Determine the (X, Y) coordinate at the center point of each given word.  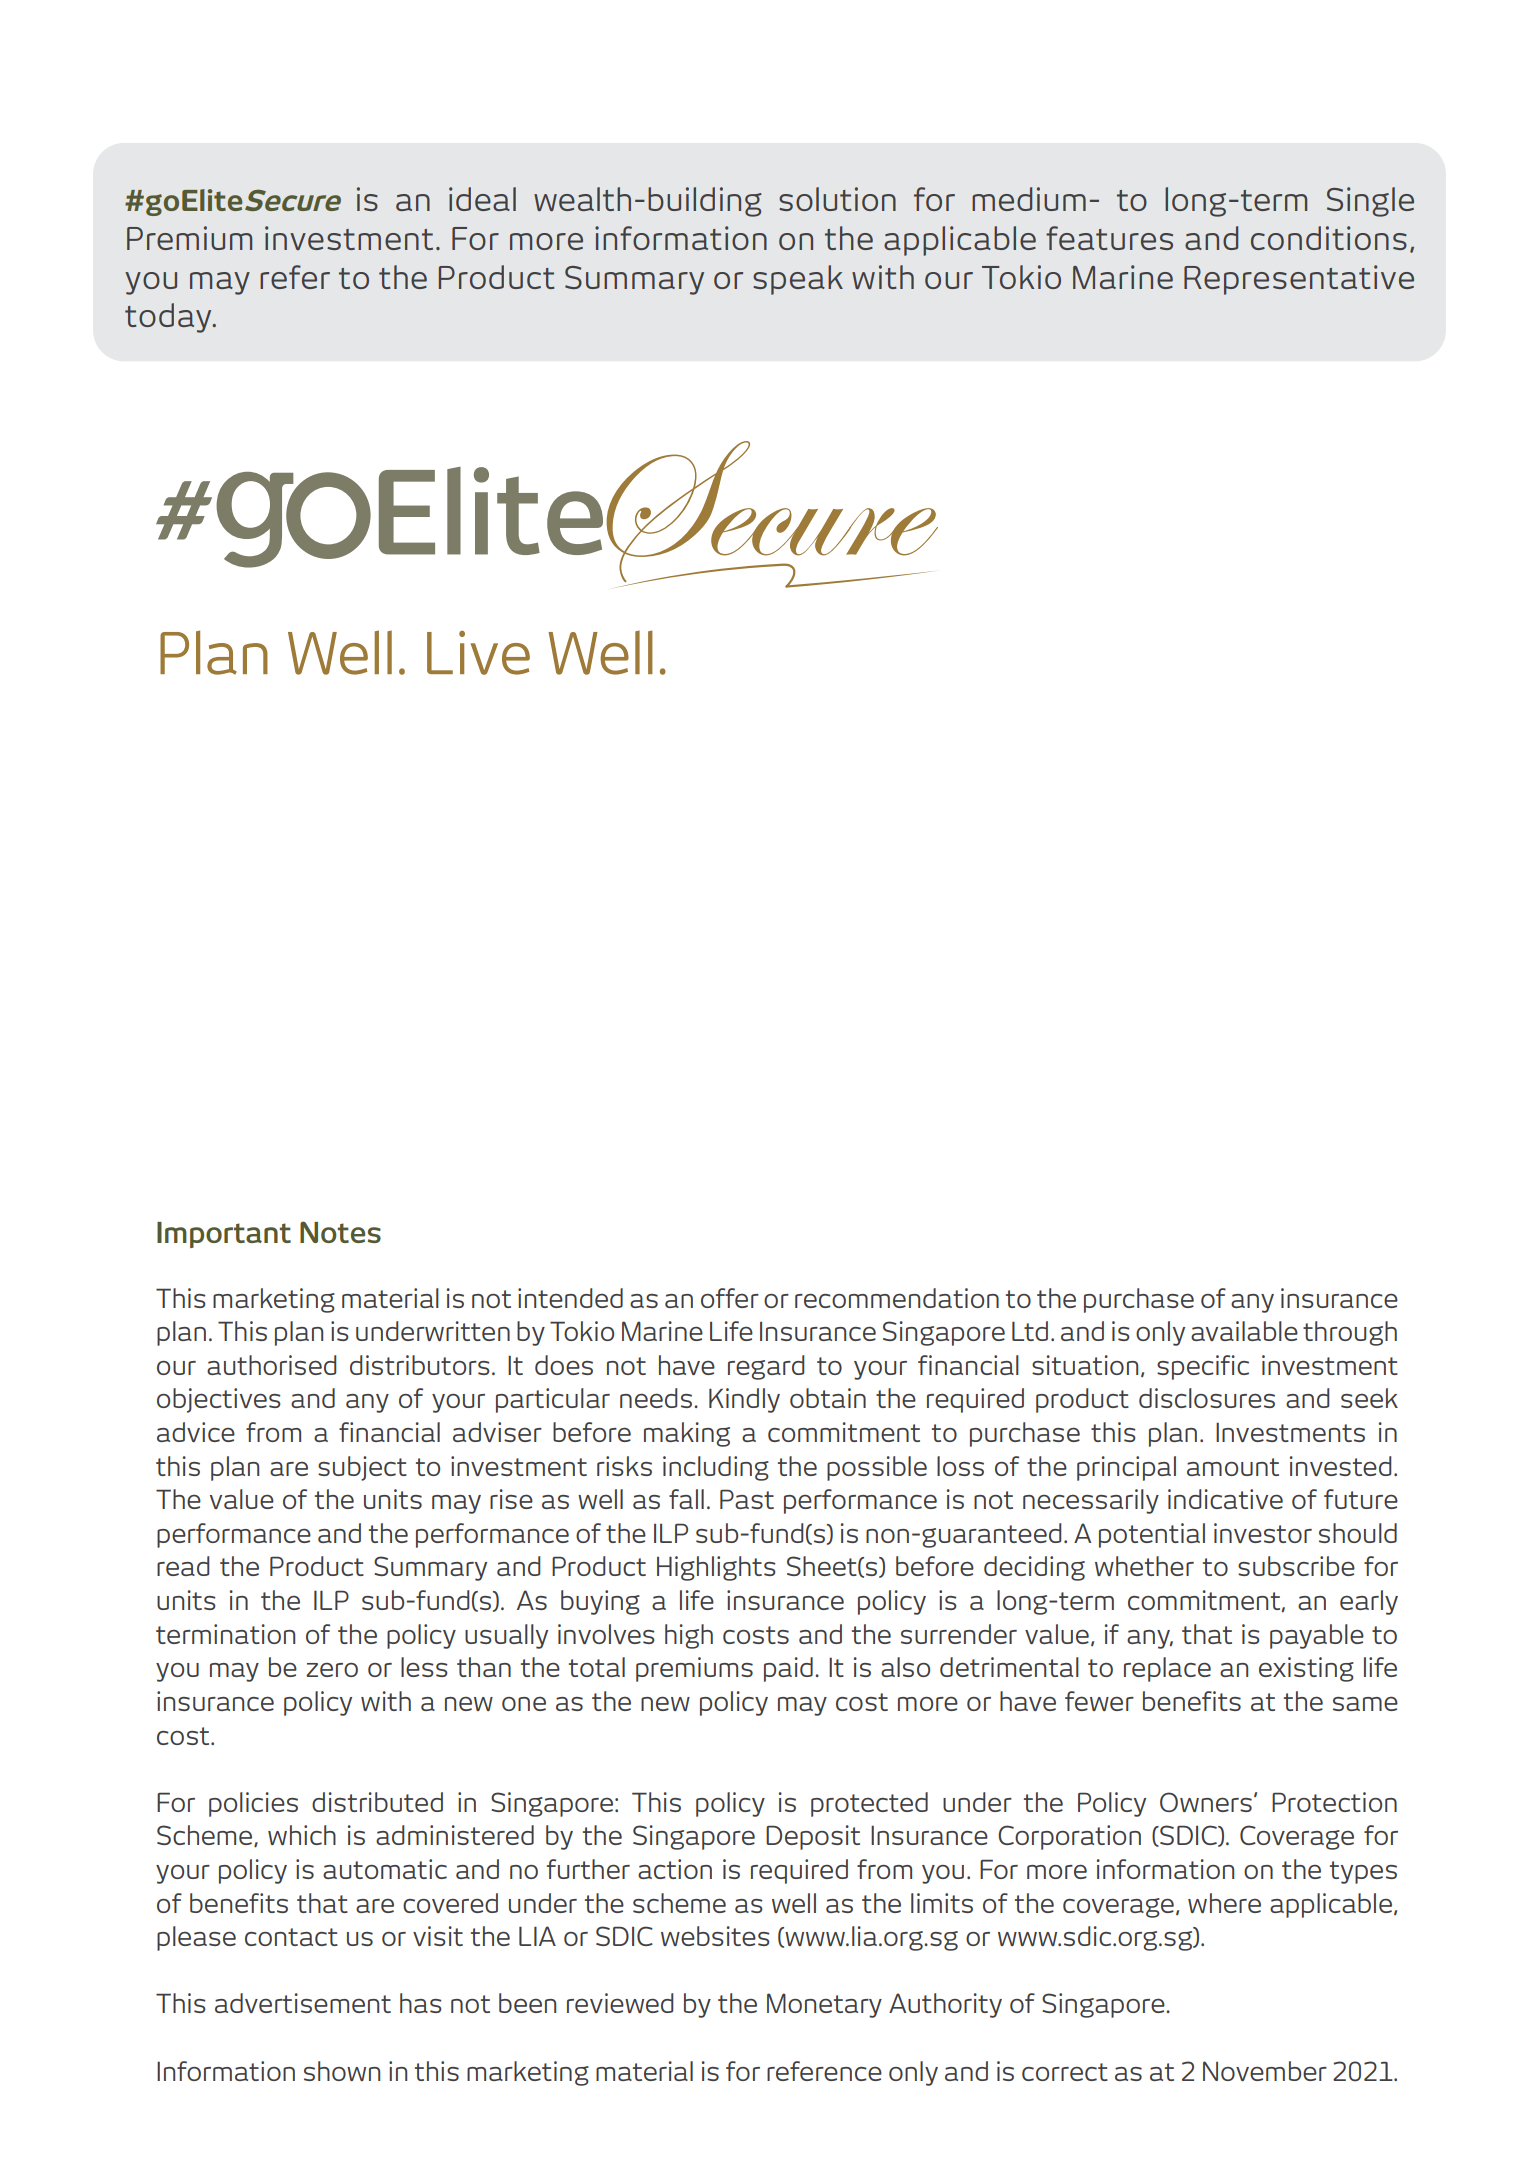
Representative (1299, 280)
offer (730, 1298)
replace (1167, 1669)
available (1244, 1331)
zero (332, 1669)
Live (478, 653)
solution (837, 199)
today (169, 318)
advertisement (303, 2003)
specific (1203, 1367)
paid (788, 1669)
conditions (1329, 238)
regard (766, 1367)
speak (798, 280)
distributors (420, 1365)
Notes (340, 1232)
